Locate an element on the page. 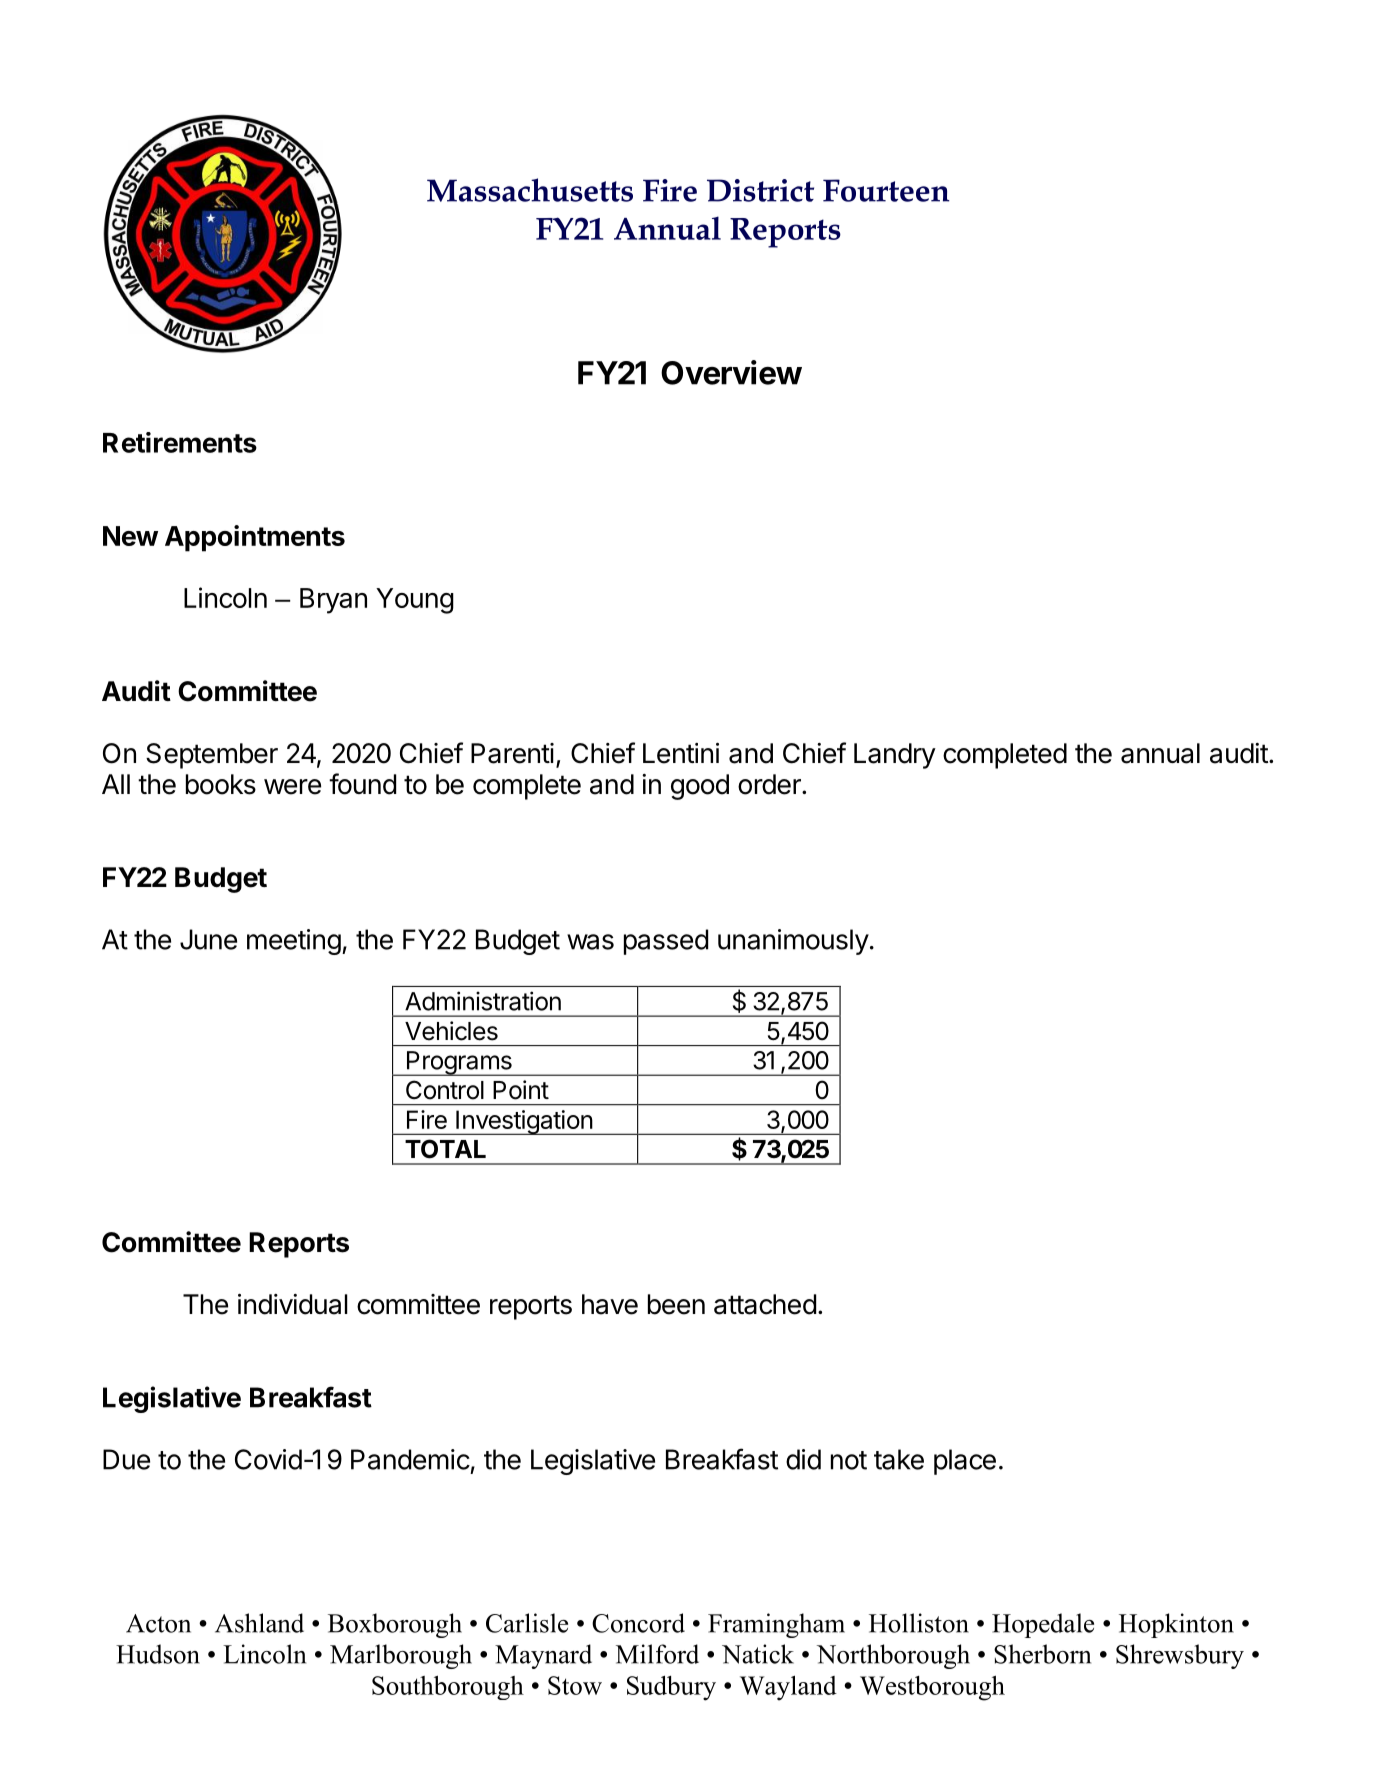  Fourteen is located at coordinates (886, 190).
